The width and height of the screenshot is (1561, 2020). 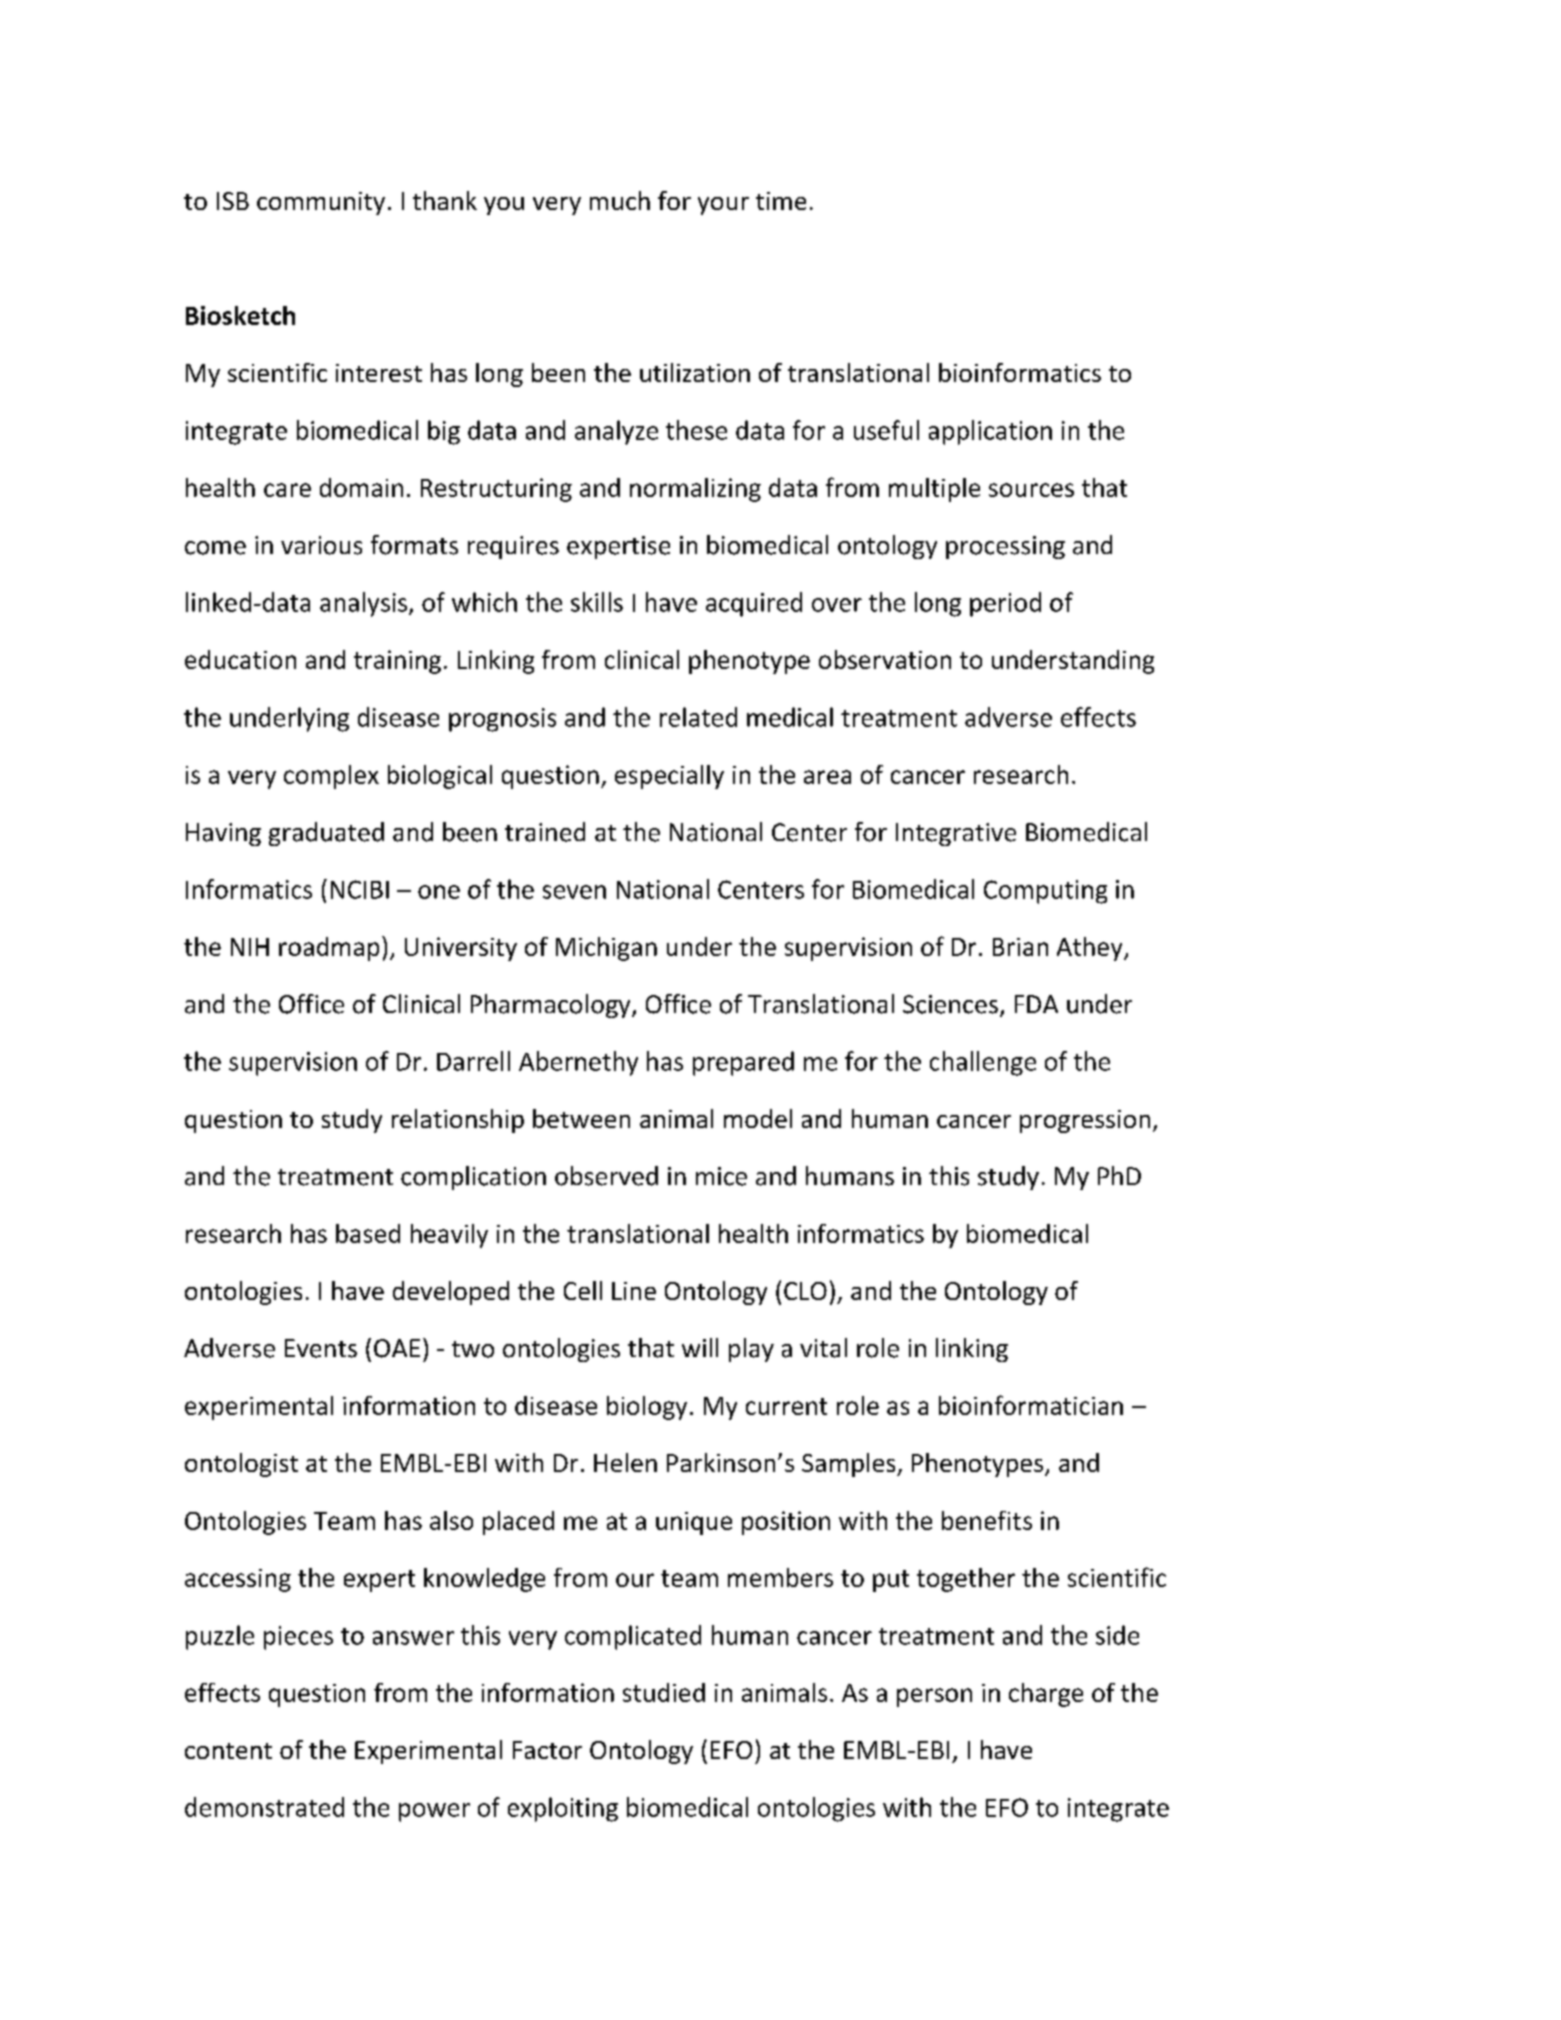 What do you see at coordinates (1036, 1004) in the screenshot?
I see `FDA` at bounding box center [1036, 1004].
